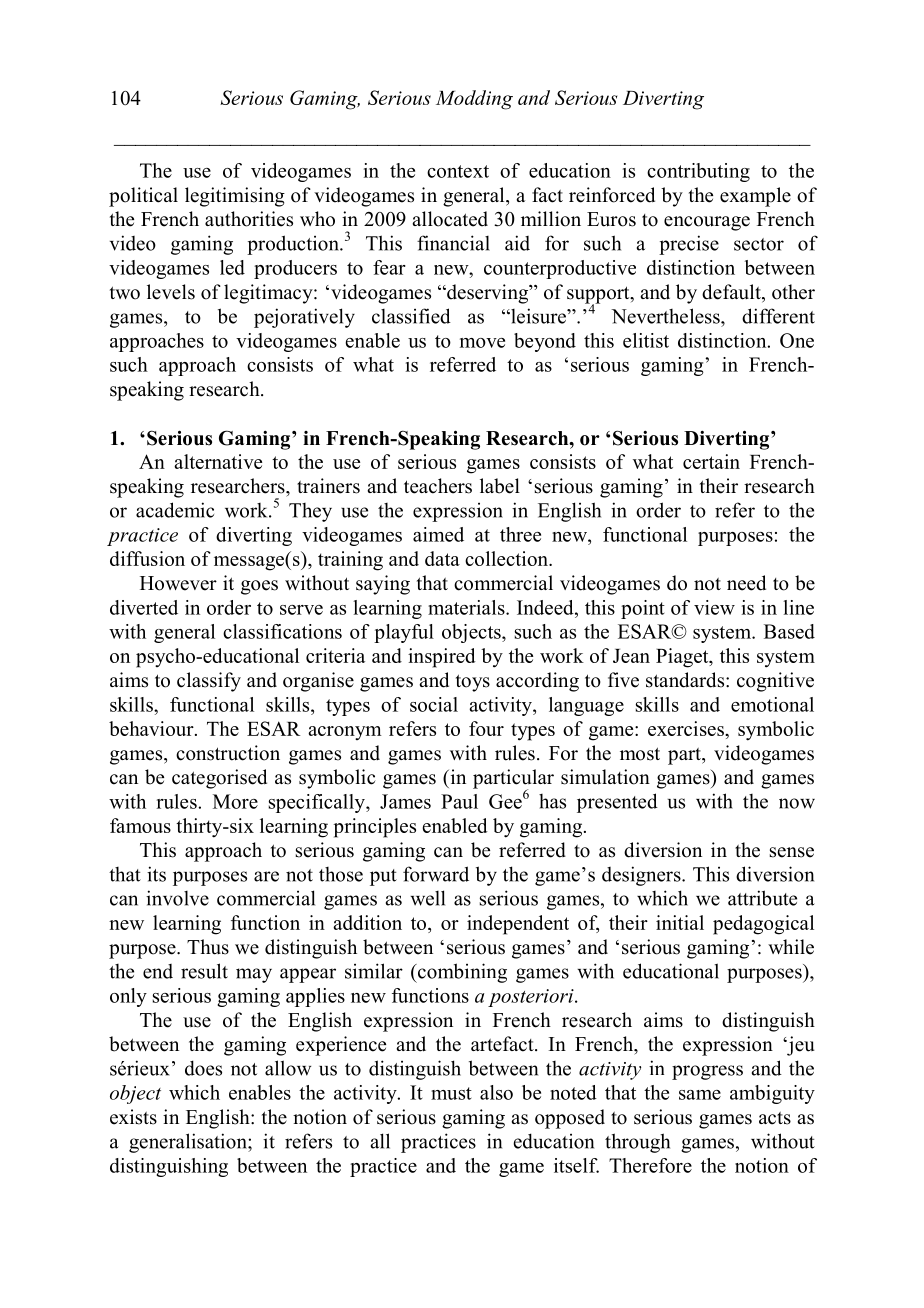 The image size is (924, 1308). I want to click on contributing, so click(698, 172).
